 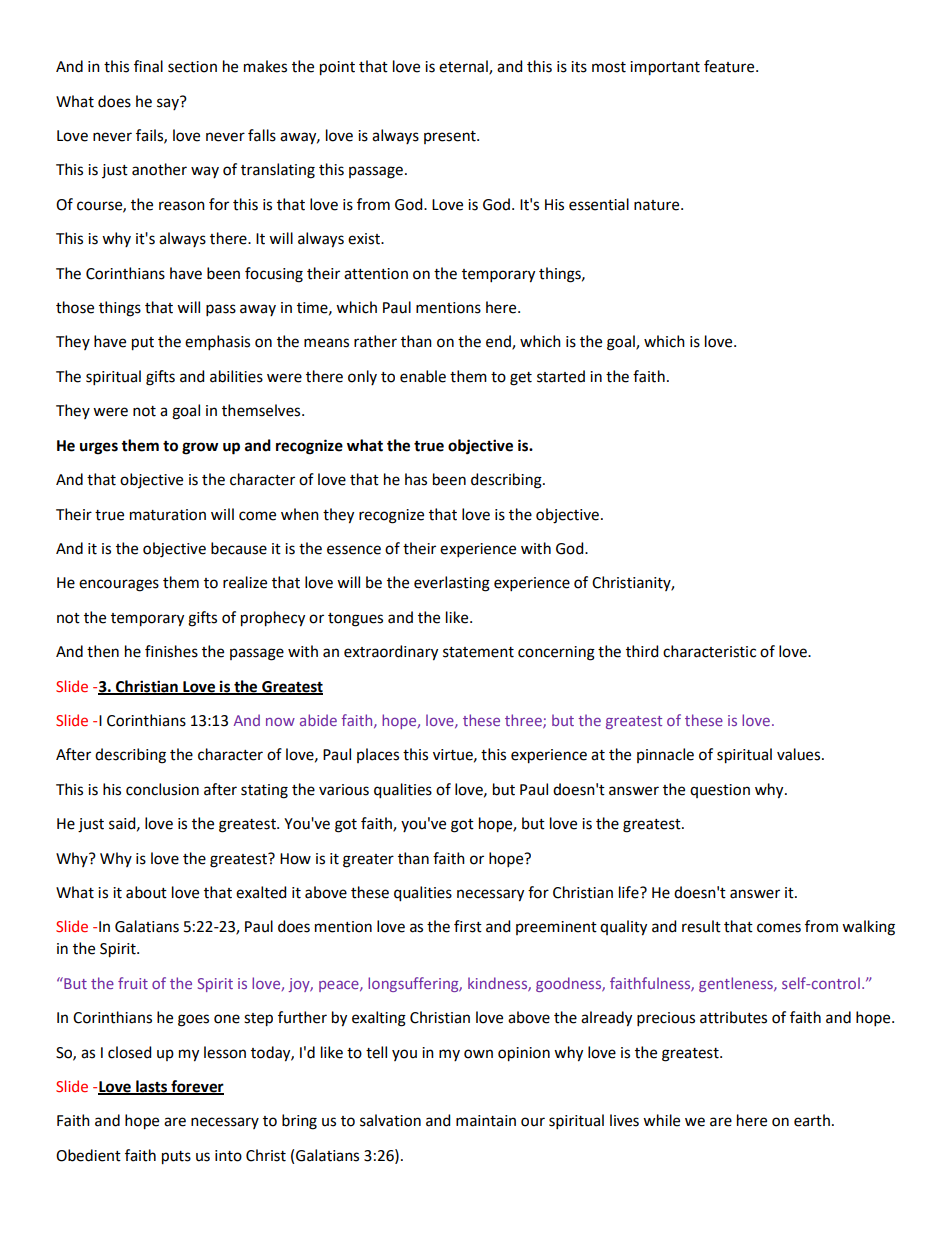 I want to click on feature, so click(x=730, y=66).
